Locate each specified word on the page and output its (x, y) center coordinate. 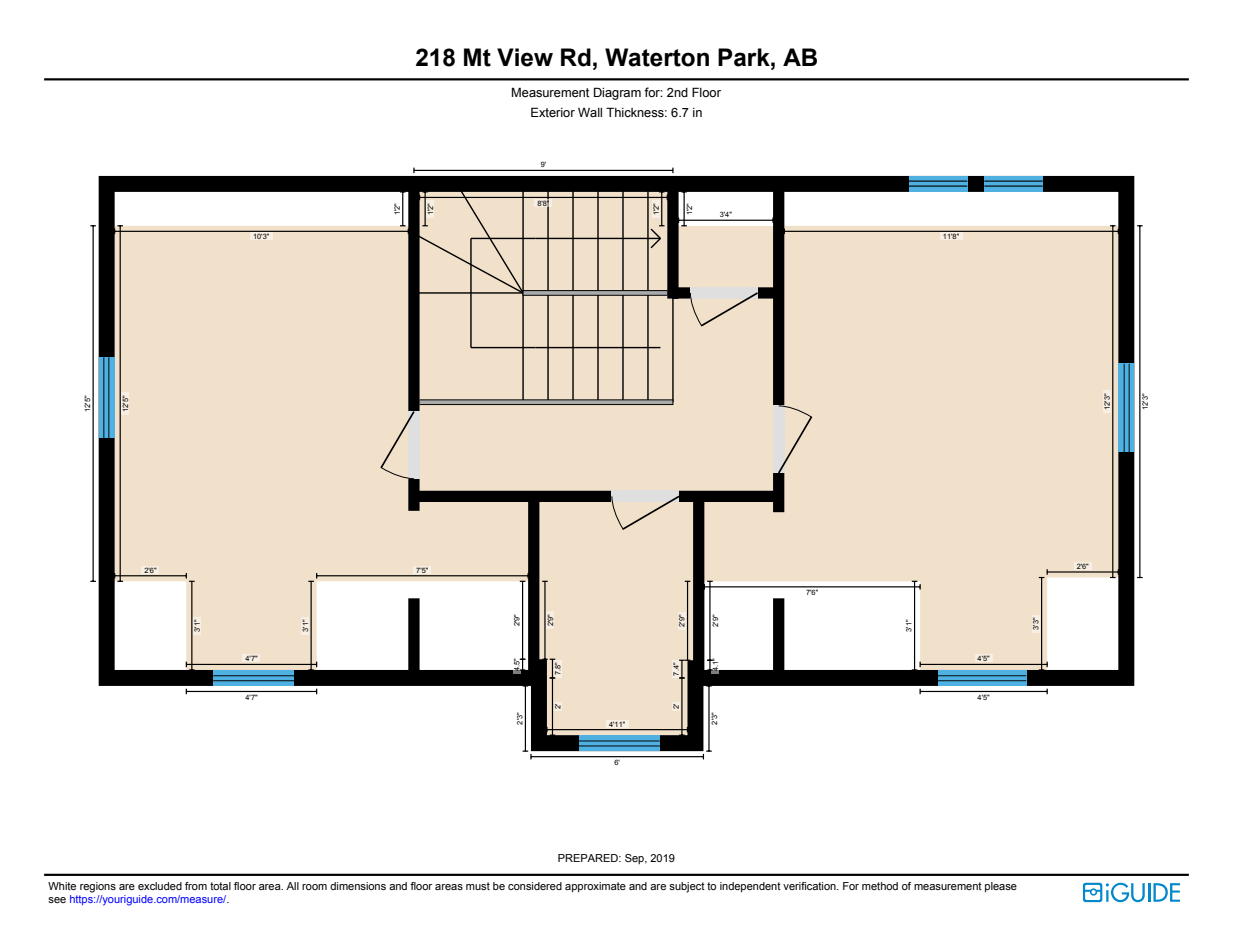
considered (535, 886)
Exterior (553, 112)
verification (810, 886)
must (478, 886)
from (196, 886)
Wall (590, 112)
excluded (160, 886)
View (525, 57)
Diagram (617, 93)
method (880, 886)
